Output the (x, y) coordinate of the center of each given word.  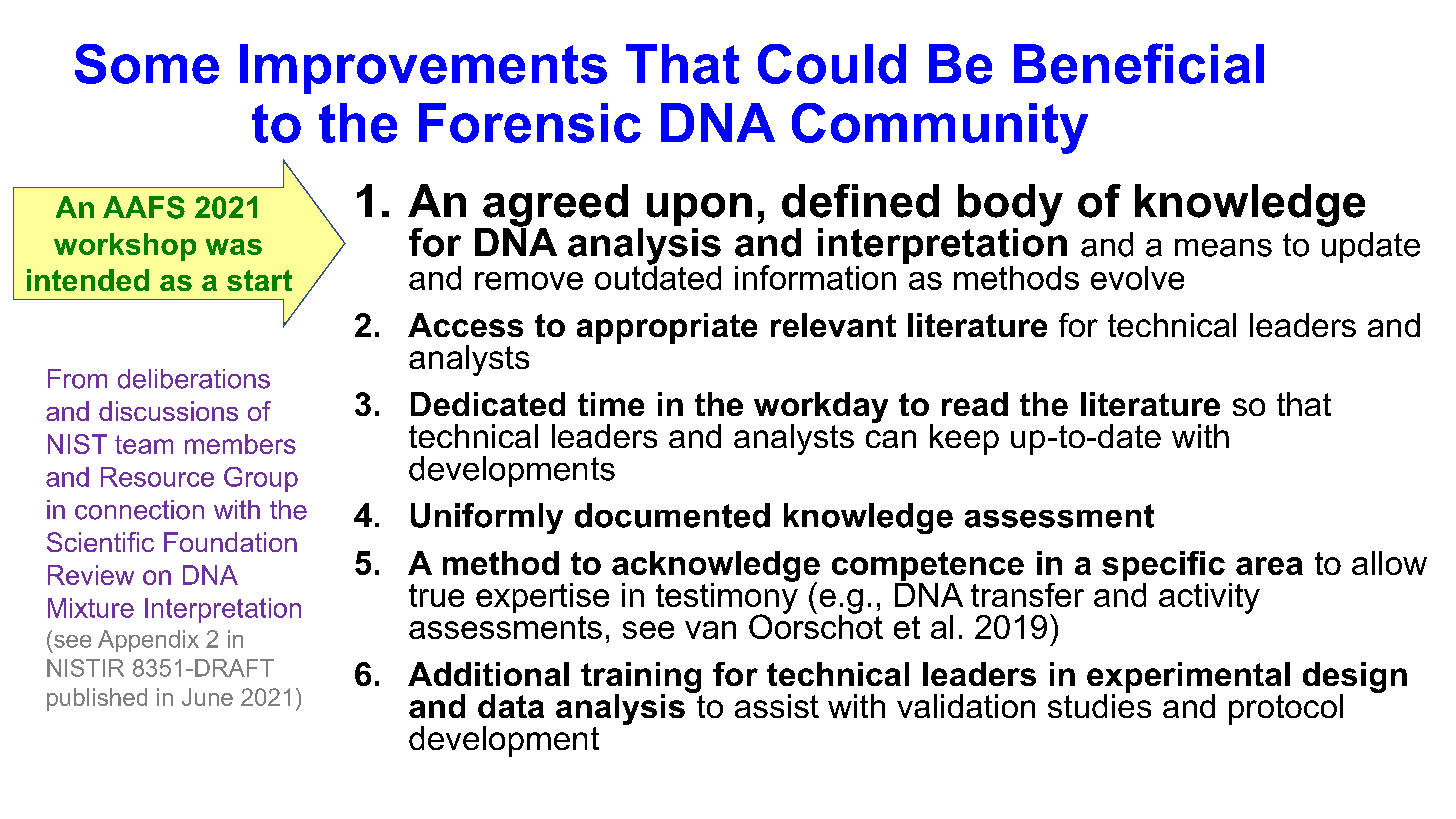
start (259, 280)
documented (672, 515)
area (1269, 566)
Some (147, 64)
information (815, 277)
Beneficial (1139, 63)
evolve (1137, 278)
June (207, 697)
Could (832, 64)
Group (261, 479)
